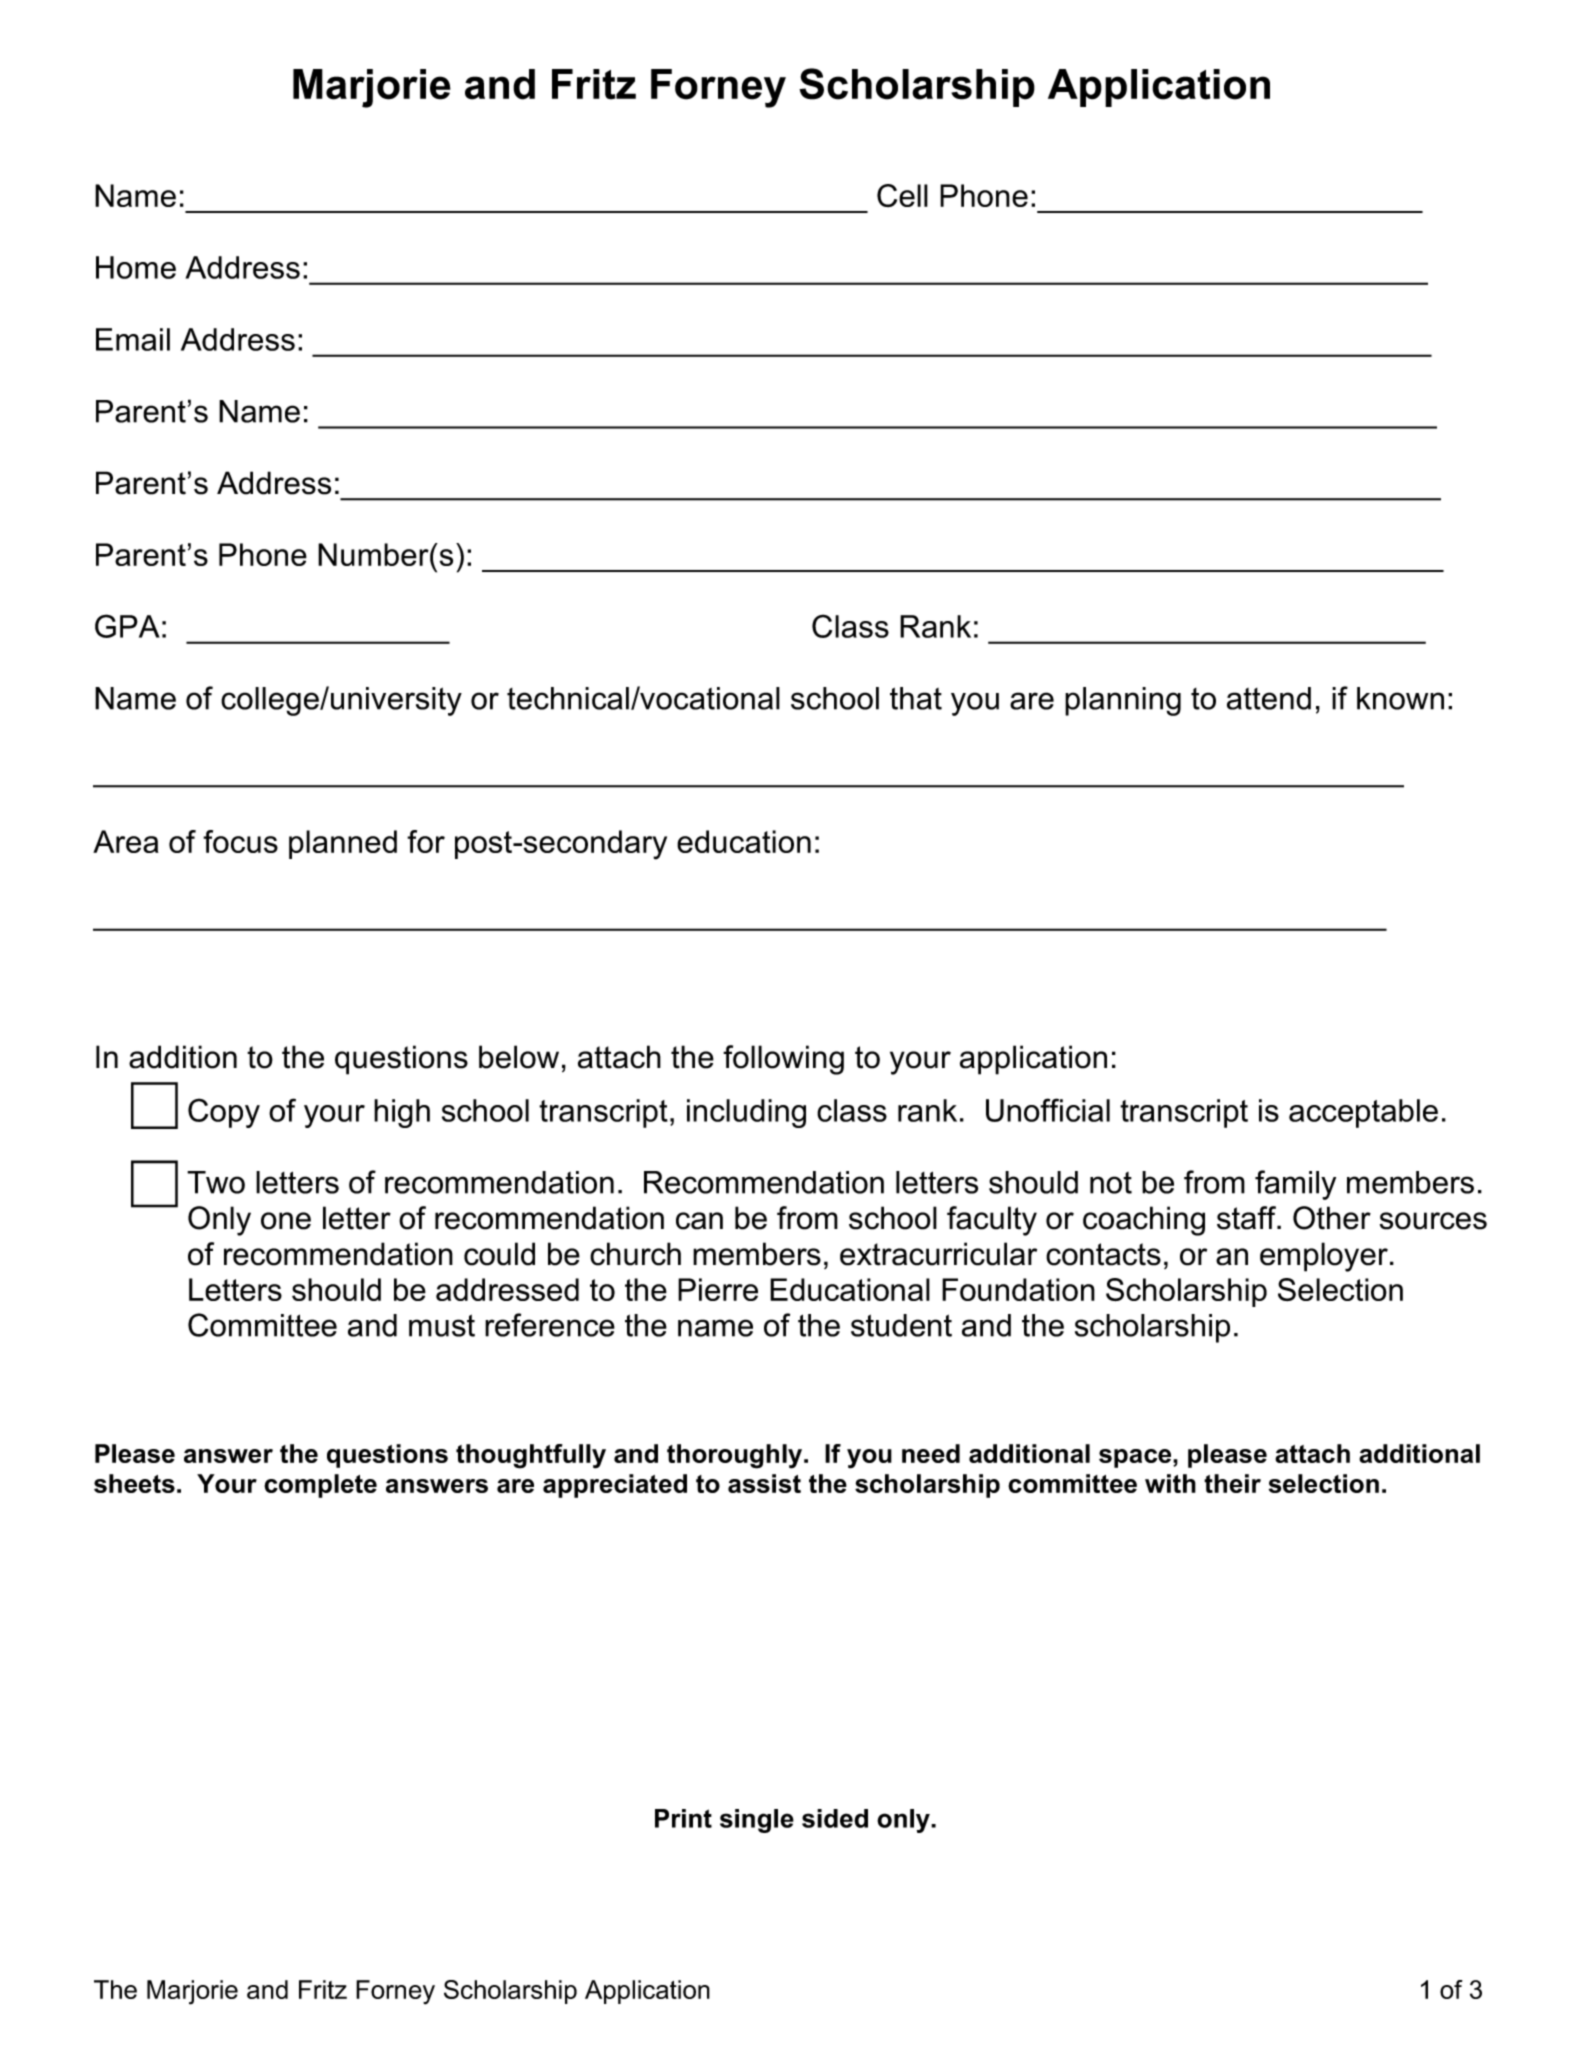 The height and width of the screenshot is (2059, 1591). What do you see at coordinates (320, 1486) in the screenshot?
I see `complete` at bounding box center [320, 1486].
